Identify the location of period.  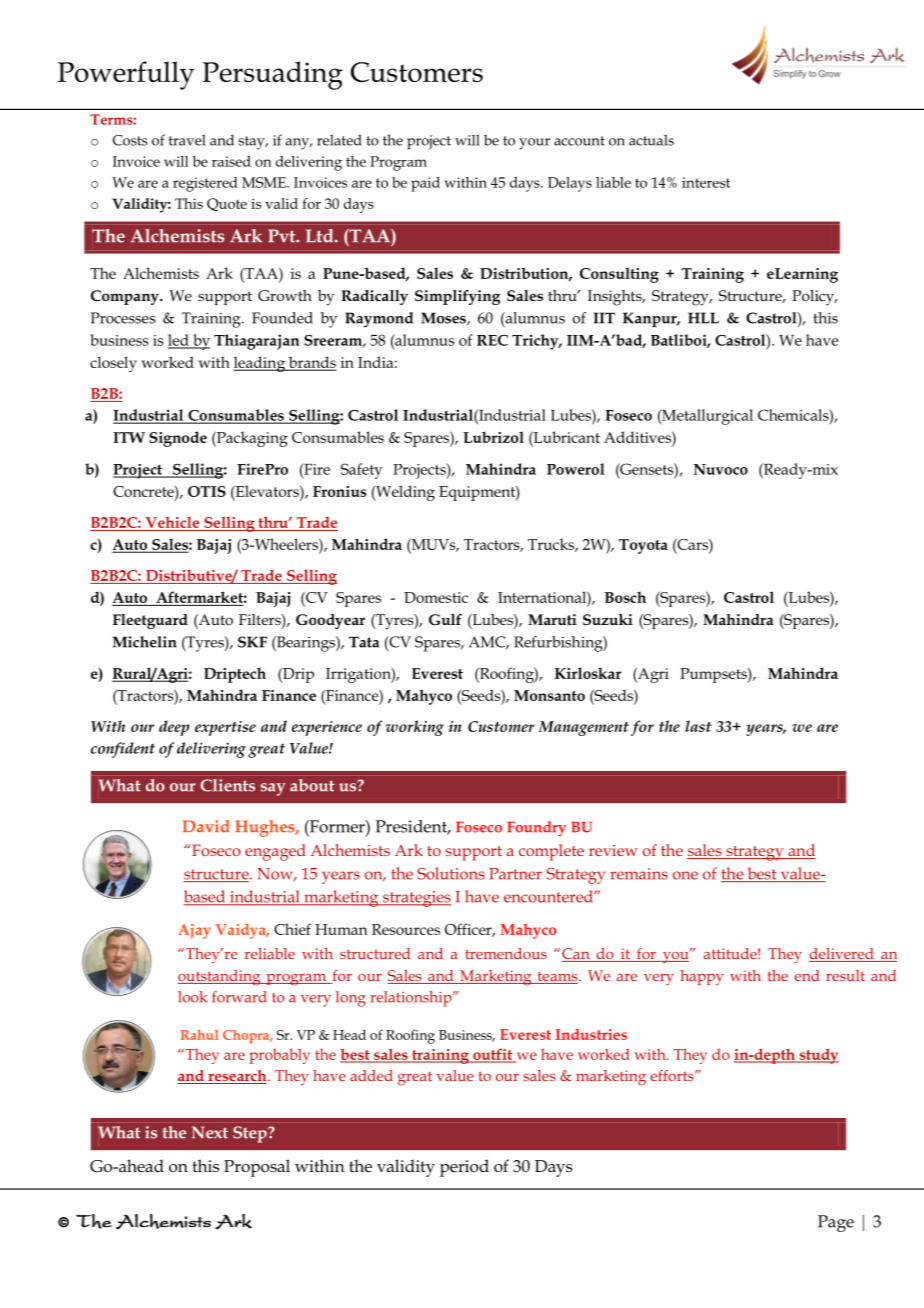
(464, 1168).
